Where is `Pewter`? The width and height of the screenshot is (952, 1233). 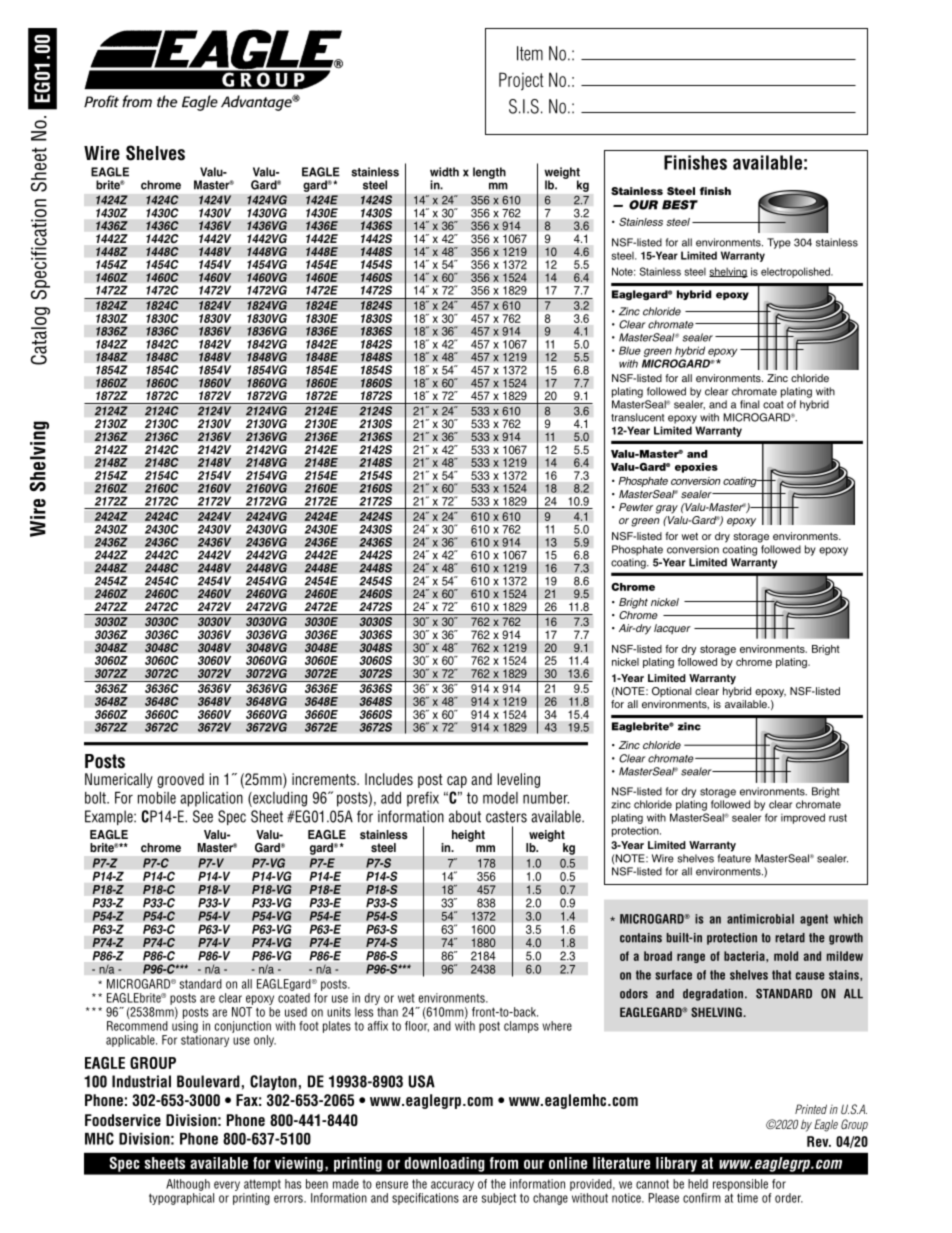
Pewter is located at coordinates (636, 507).
